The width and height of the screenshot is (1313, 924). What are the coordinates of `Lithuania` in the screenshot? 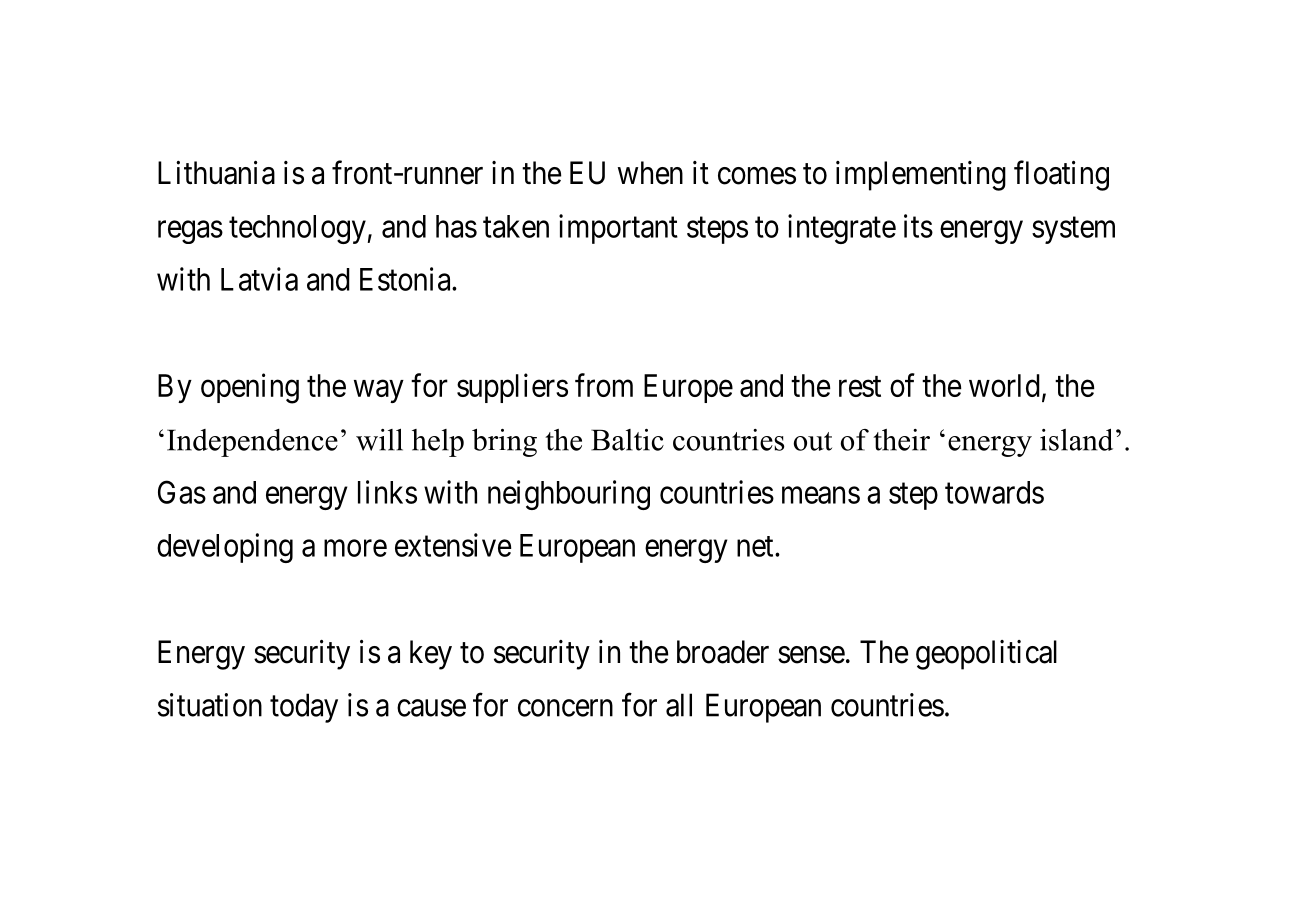 It's located at (216, 173).
